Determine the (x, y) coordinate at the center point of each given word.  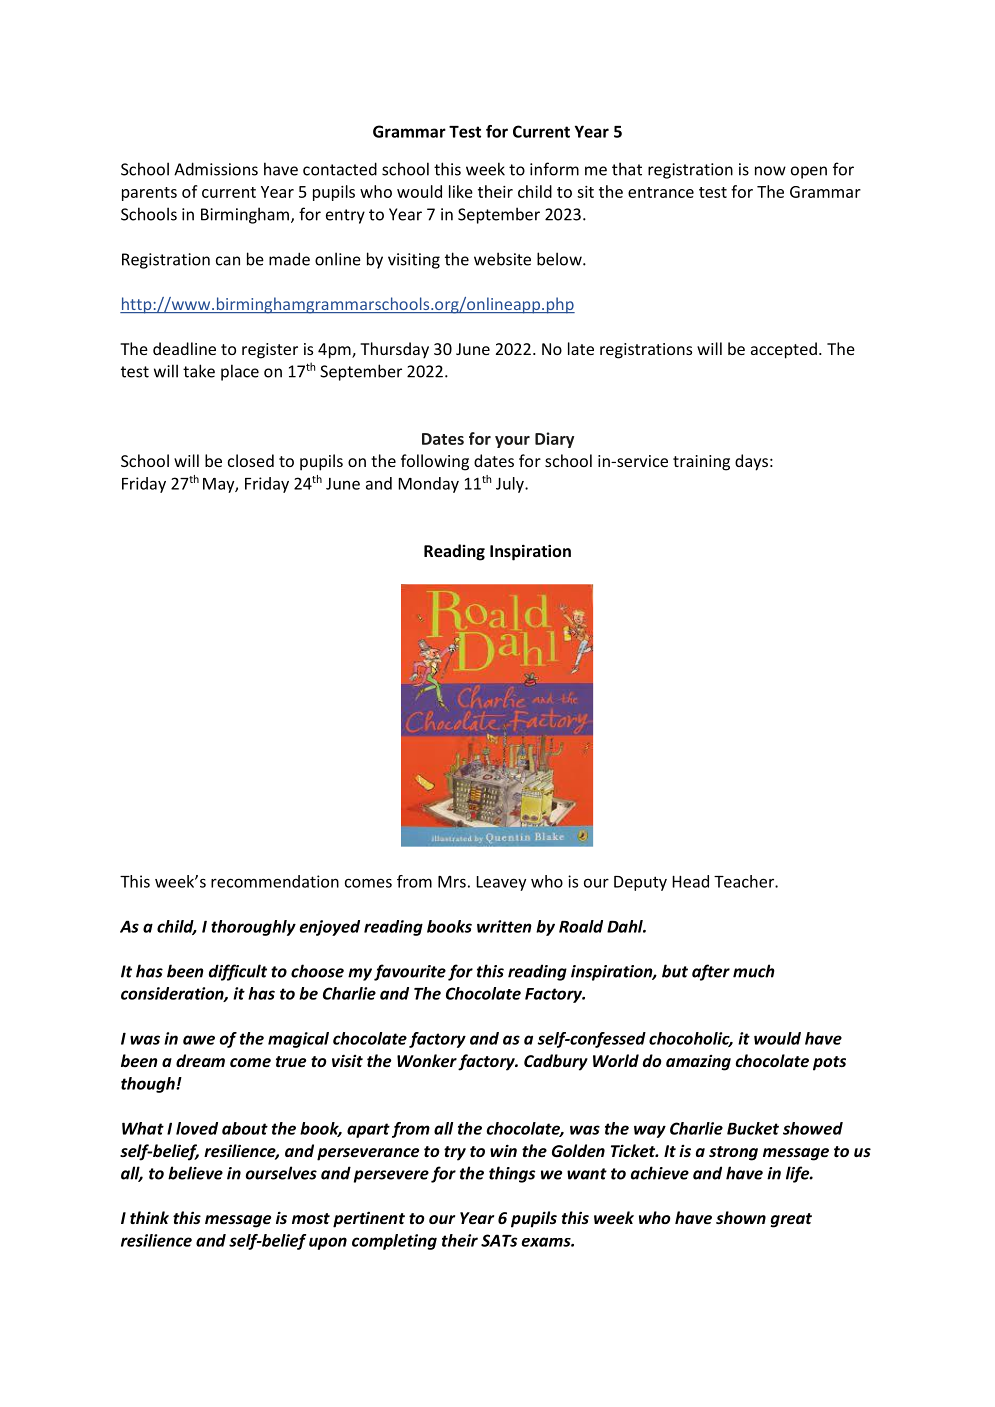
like (461, 191)
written (504, 926)
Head (690, 881)
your (512, 442)
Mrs (452, 882)
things (512, 1174)
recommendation (275, 881)
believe (195, 1173)
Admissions (216, 169)
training (701, 463)
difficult (238, 972)
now (770, 171)
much (754, 971)
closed (251, 460)
